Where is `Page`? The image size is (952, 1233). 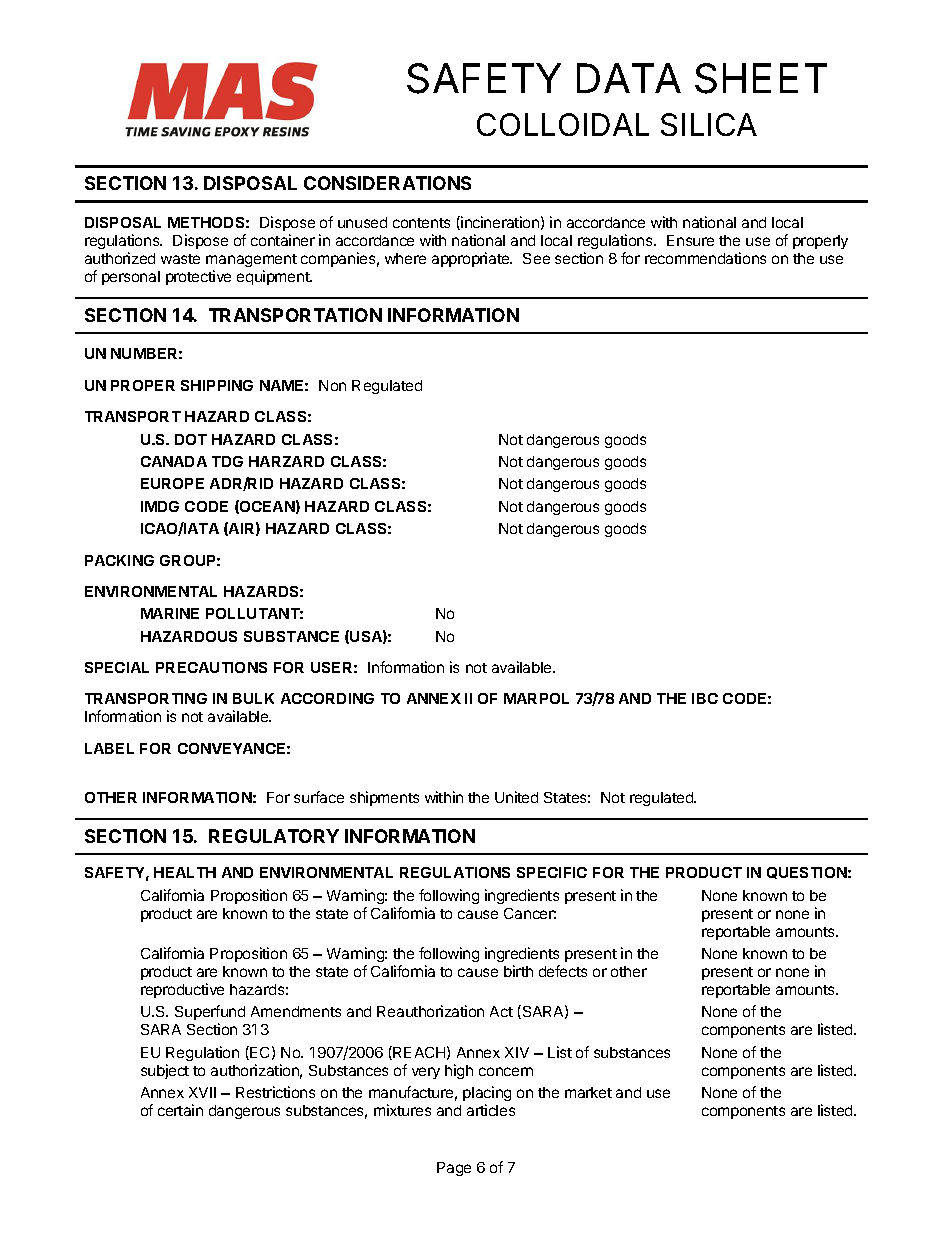 Page is located at coordinates (454, 1169).
